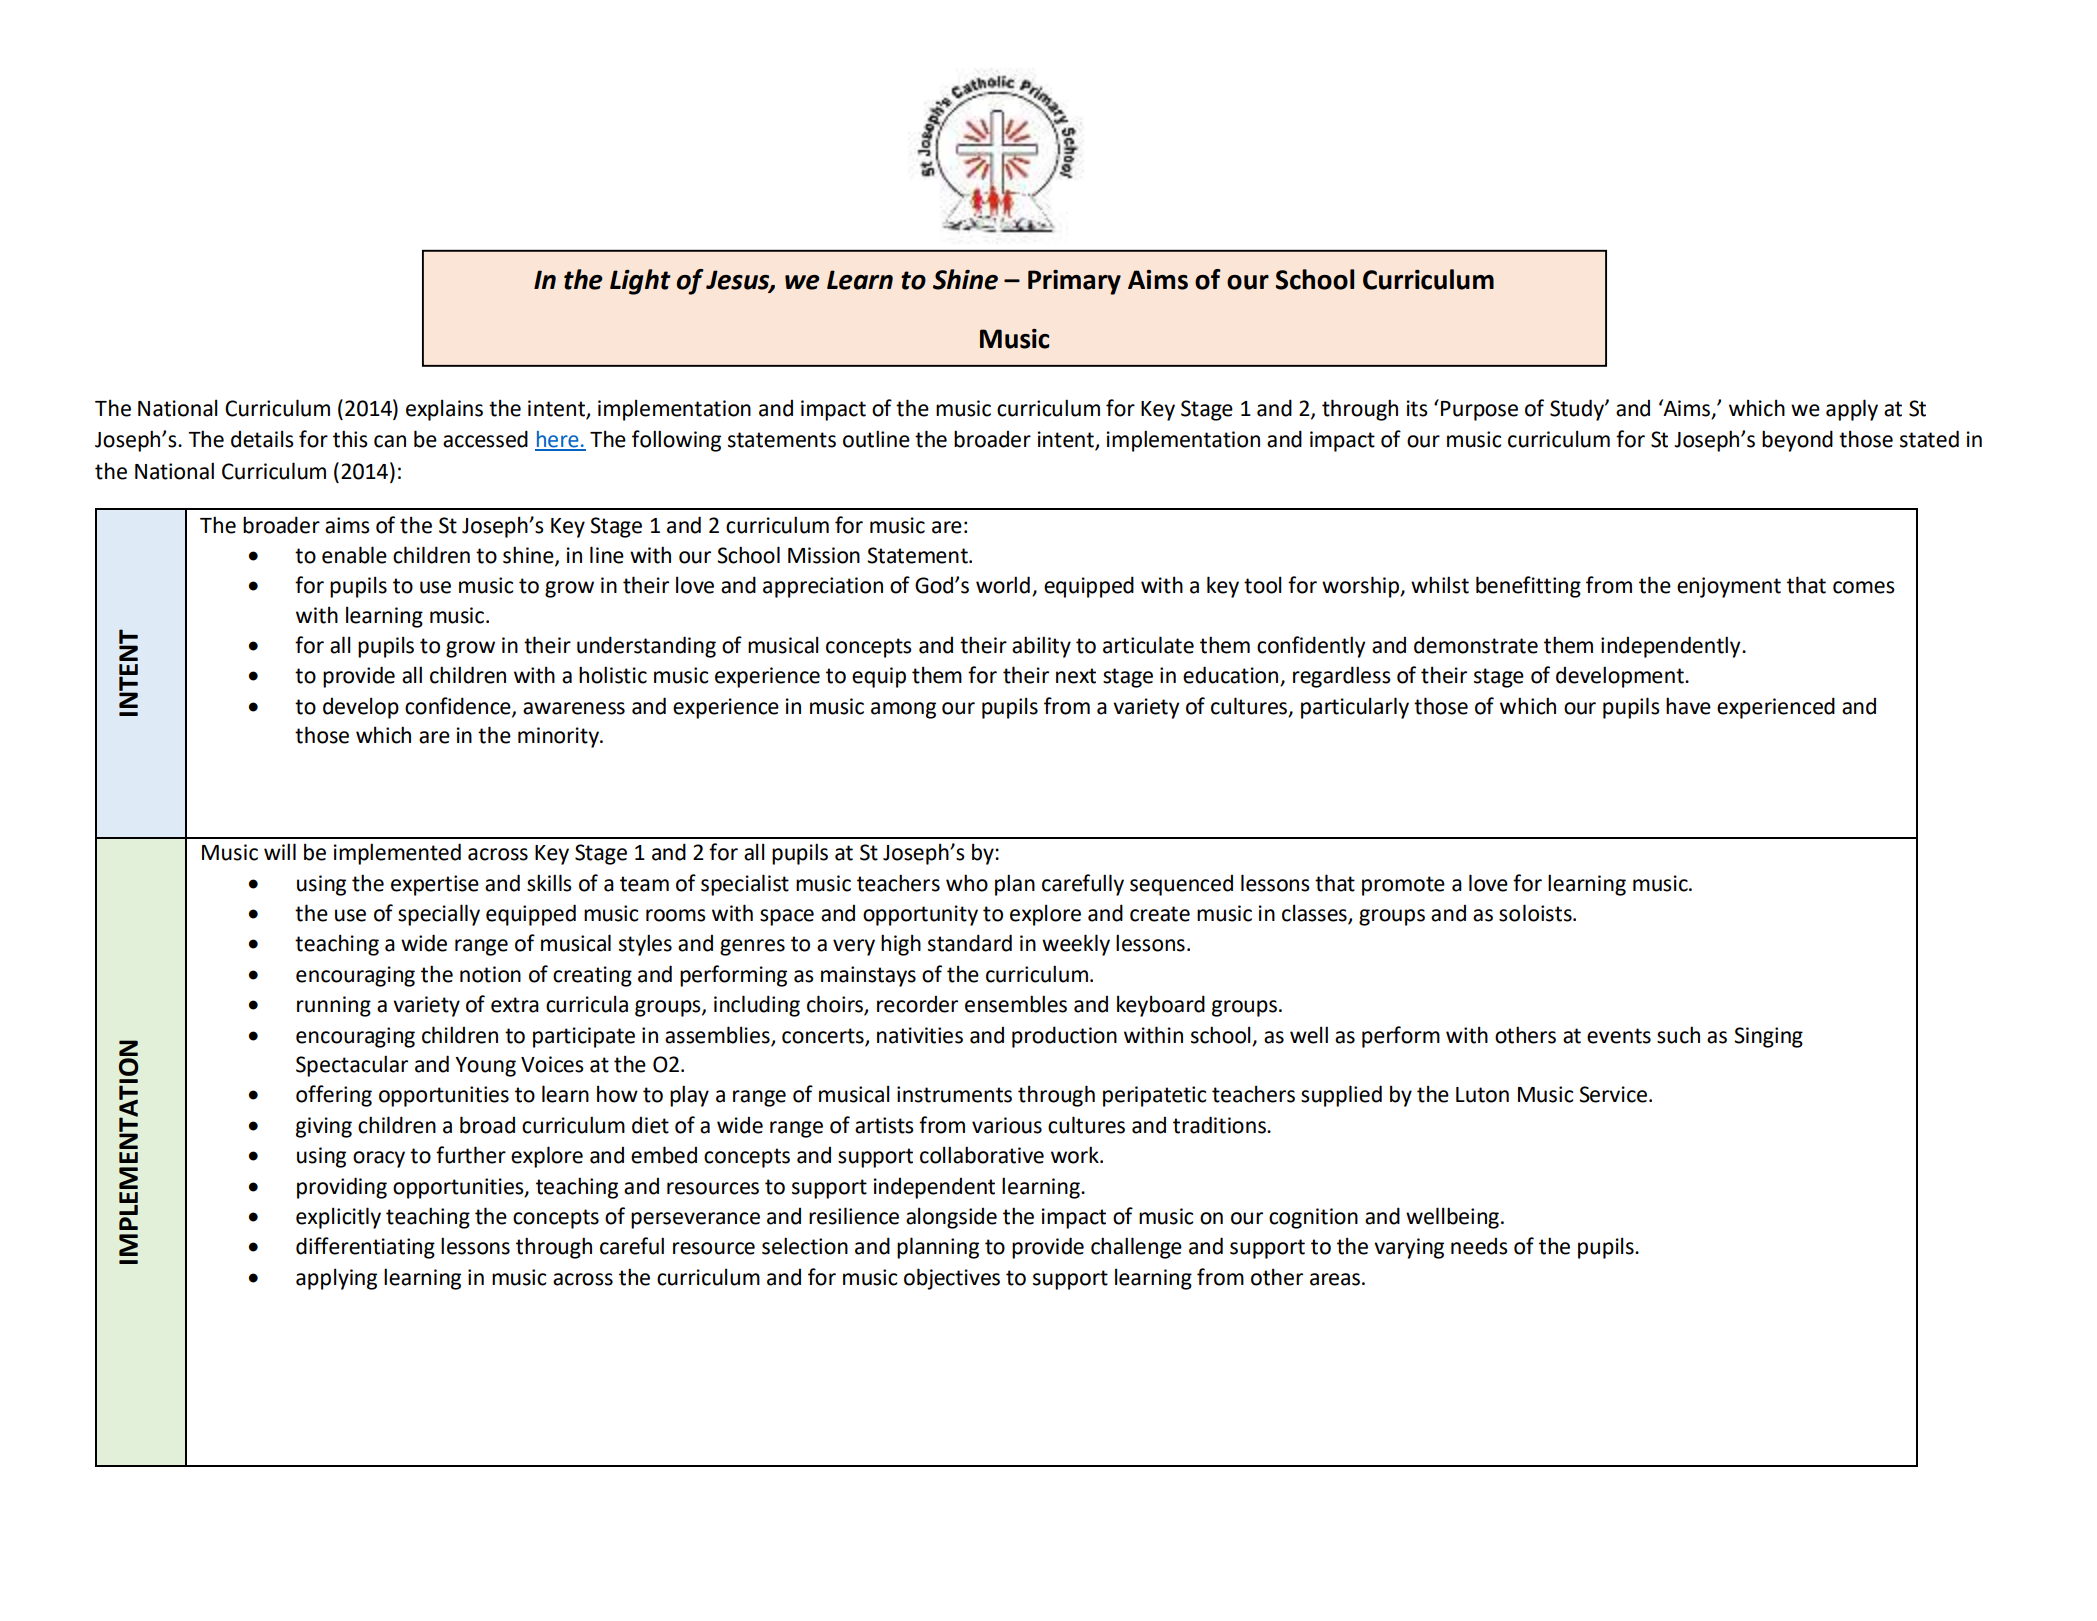  What do you see at coordinates (365, 1248) in the screenshot?
I see `differentiating` at bounding box center [365, 1248].
